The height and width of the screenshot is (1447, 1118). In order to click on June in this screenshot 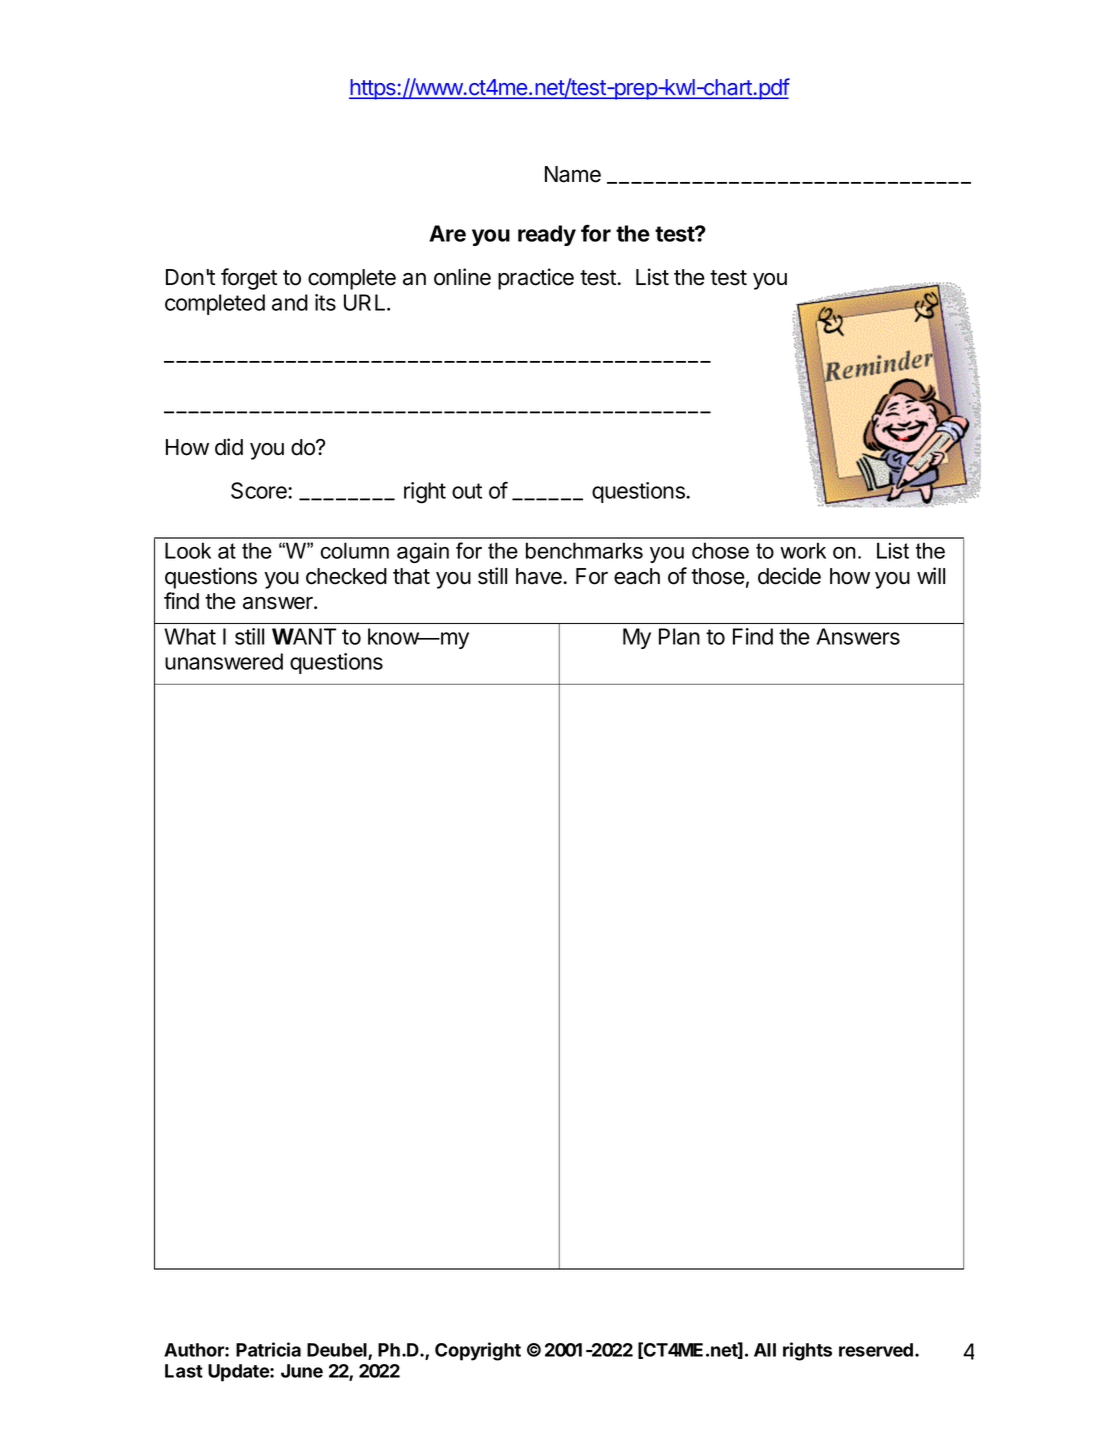, I will do `click(302, 1371)`.
